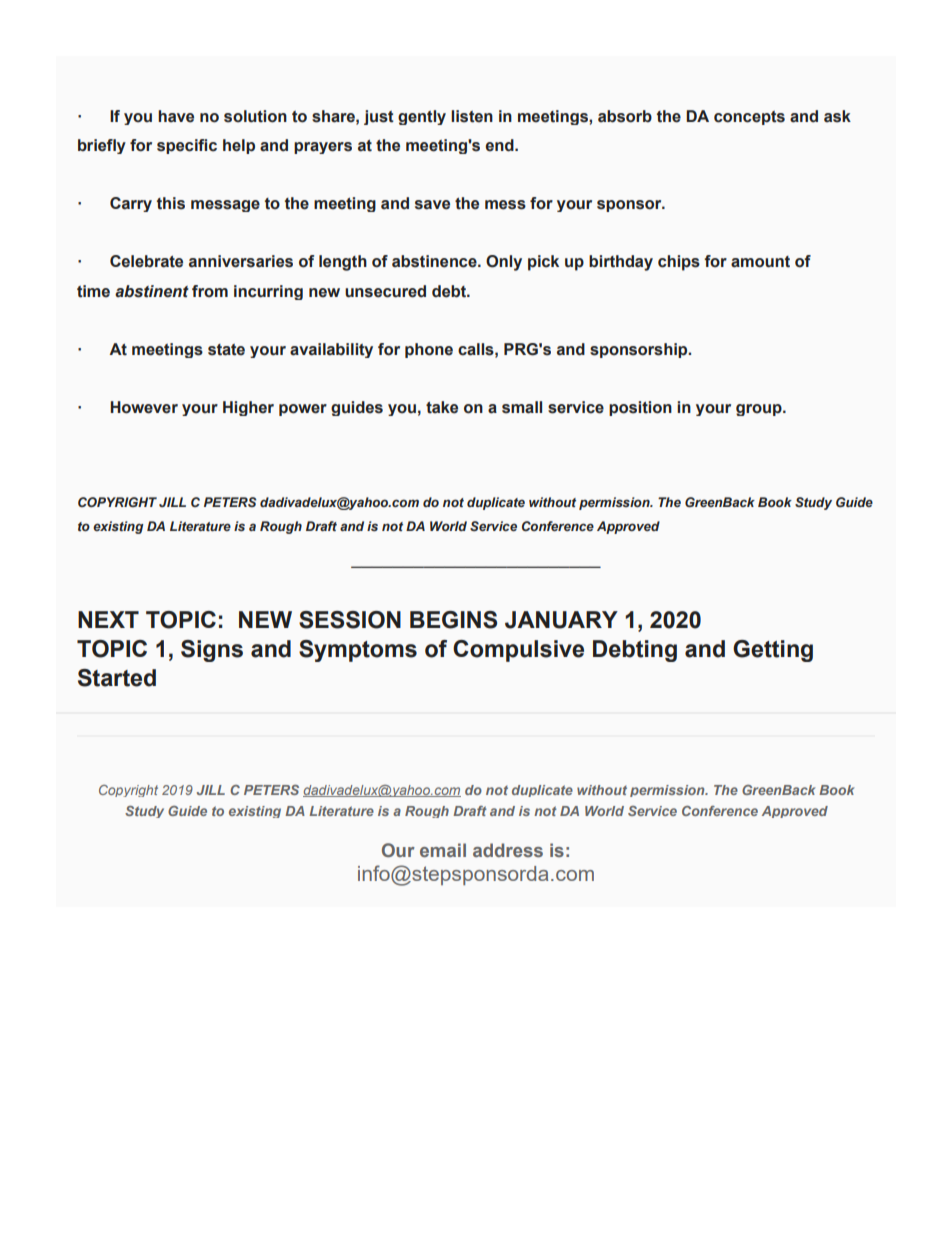 This page has height=1233, width=952. What do you see at coordinates (429, 350) in the page?
I see `phone` at bounding box center [429, 350].
